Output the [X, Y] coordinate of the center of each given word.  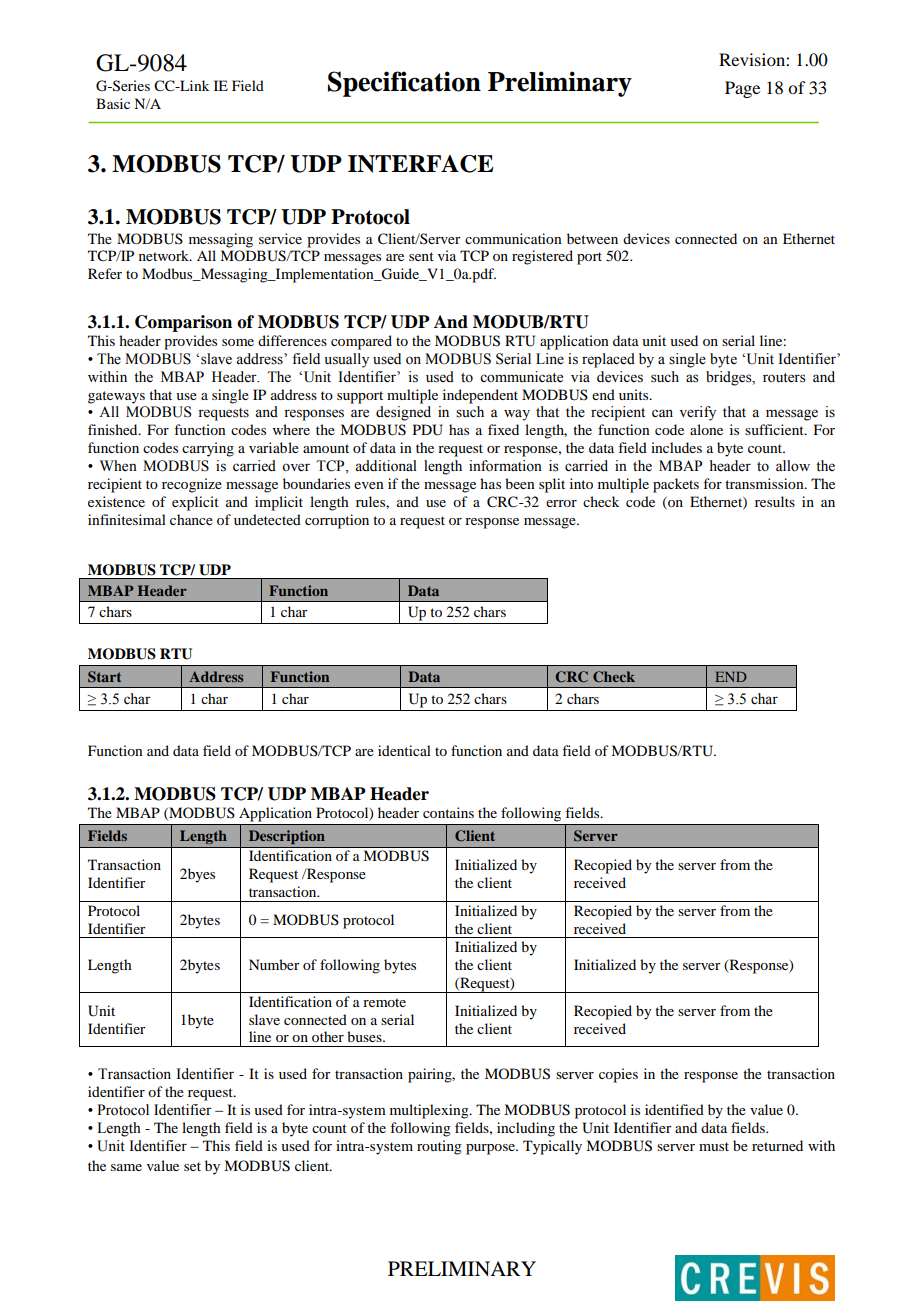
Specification [404, 84]
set [192, 1166]
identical [404, 750]
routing [439, 1147]
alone [706, 429]
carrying [208, 449]
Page [742, 89]
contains [448, 812]
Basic [113, 103]
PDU [428, 430]
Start [104, 677]
